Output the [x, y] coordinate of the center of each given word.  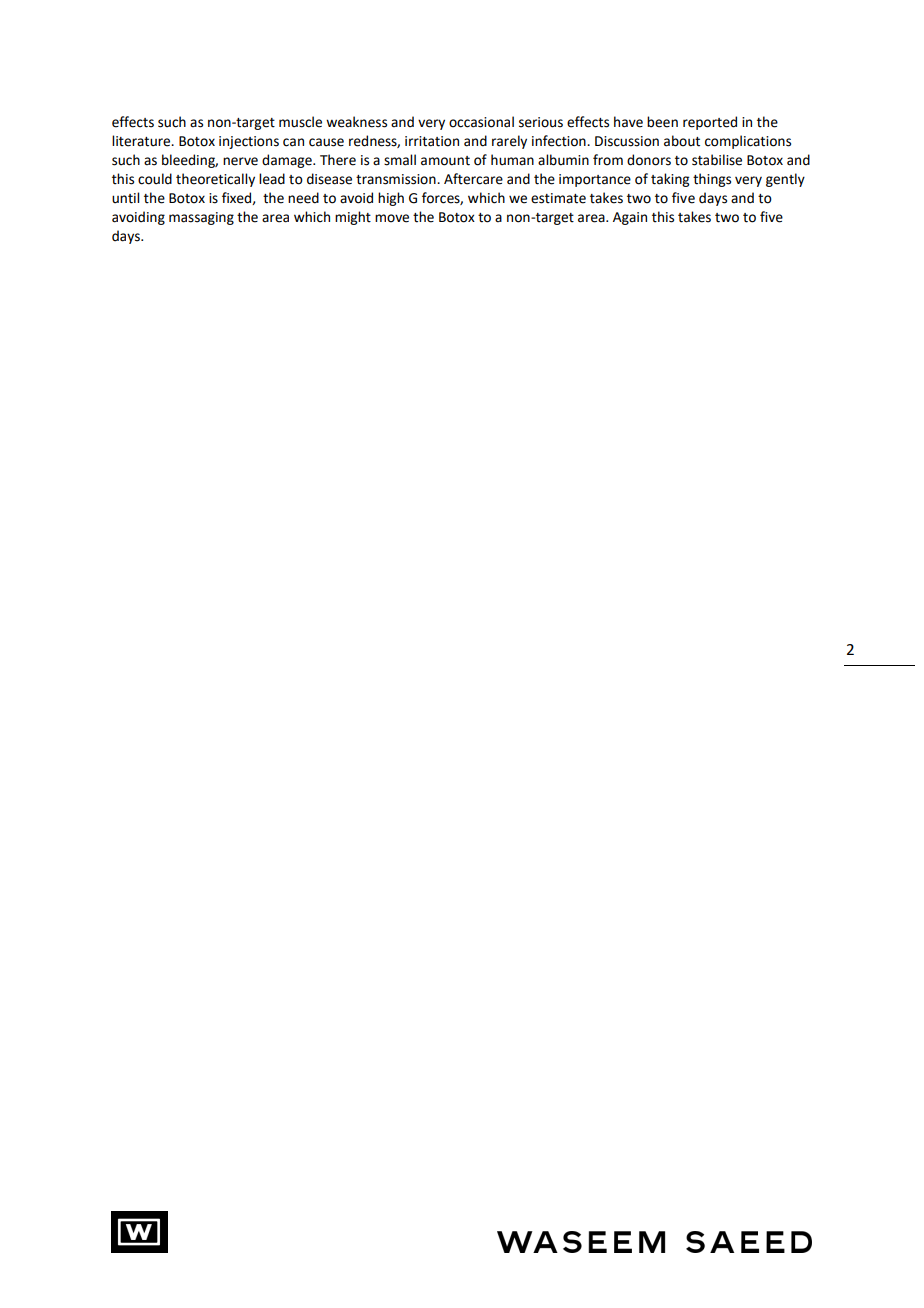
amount [445, 161]
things [712, 180]
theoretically [215, 180]
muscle [300, 122]
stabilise [717, 160]
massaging [201, 218]
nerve [240, 161]
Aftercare [473, 179]
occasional [481, 122]
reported [710, 123]
